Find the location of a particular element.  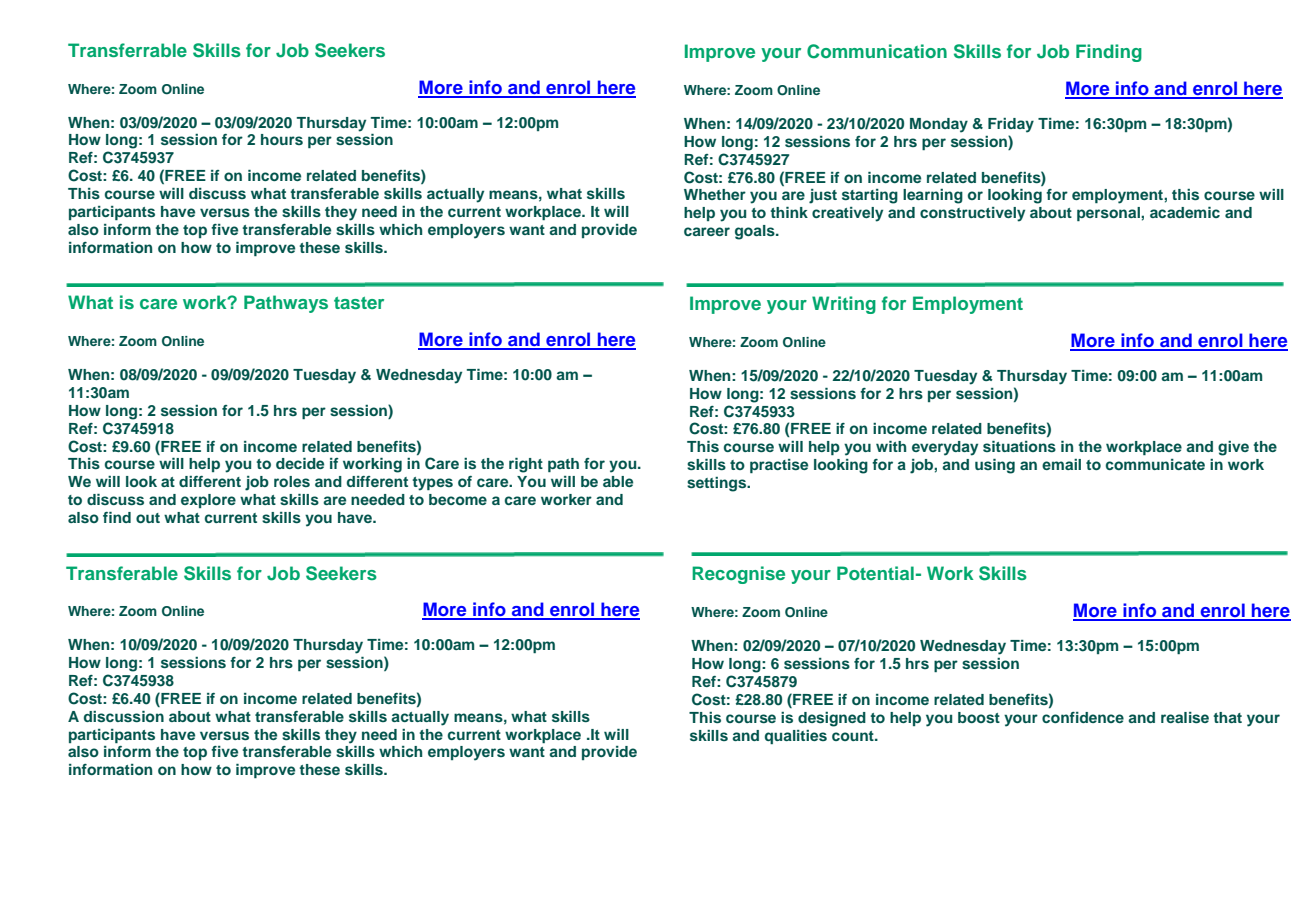

Communication is located at coordinates (877, 51).
